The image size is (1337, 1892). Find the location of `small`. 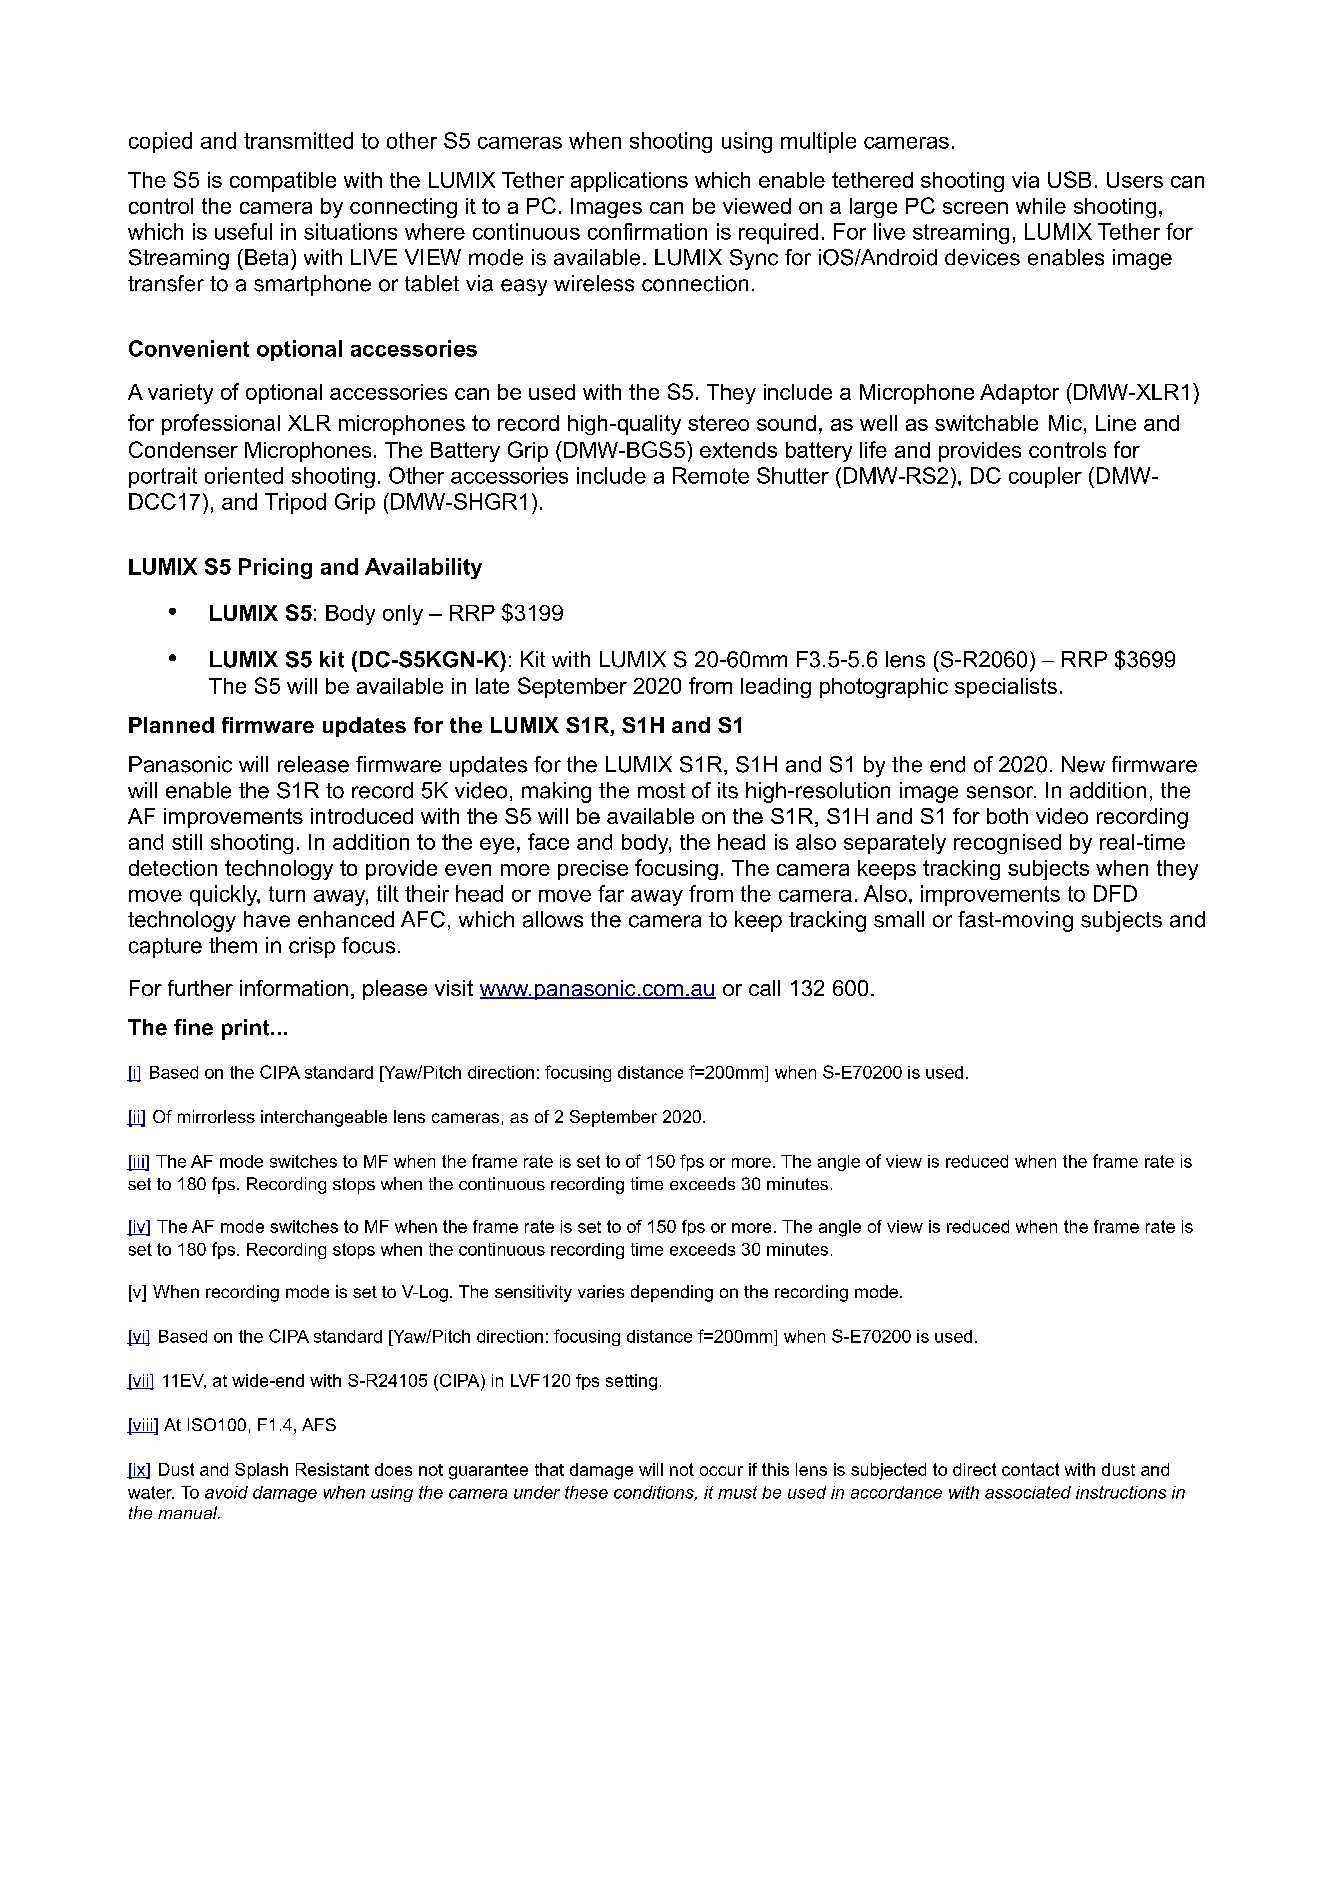

small is located at coordinates (899, 919).
